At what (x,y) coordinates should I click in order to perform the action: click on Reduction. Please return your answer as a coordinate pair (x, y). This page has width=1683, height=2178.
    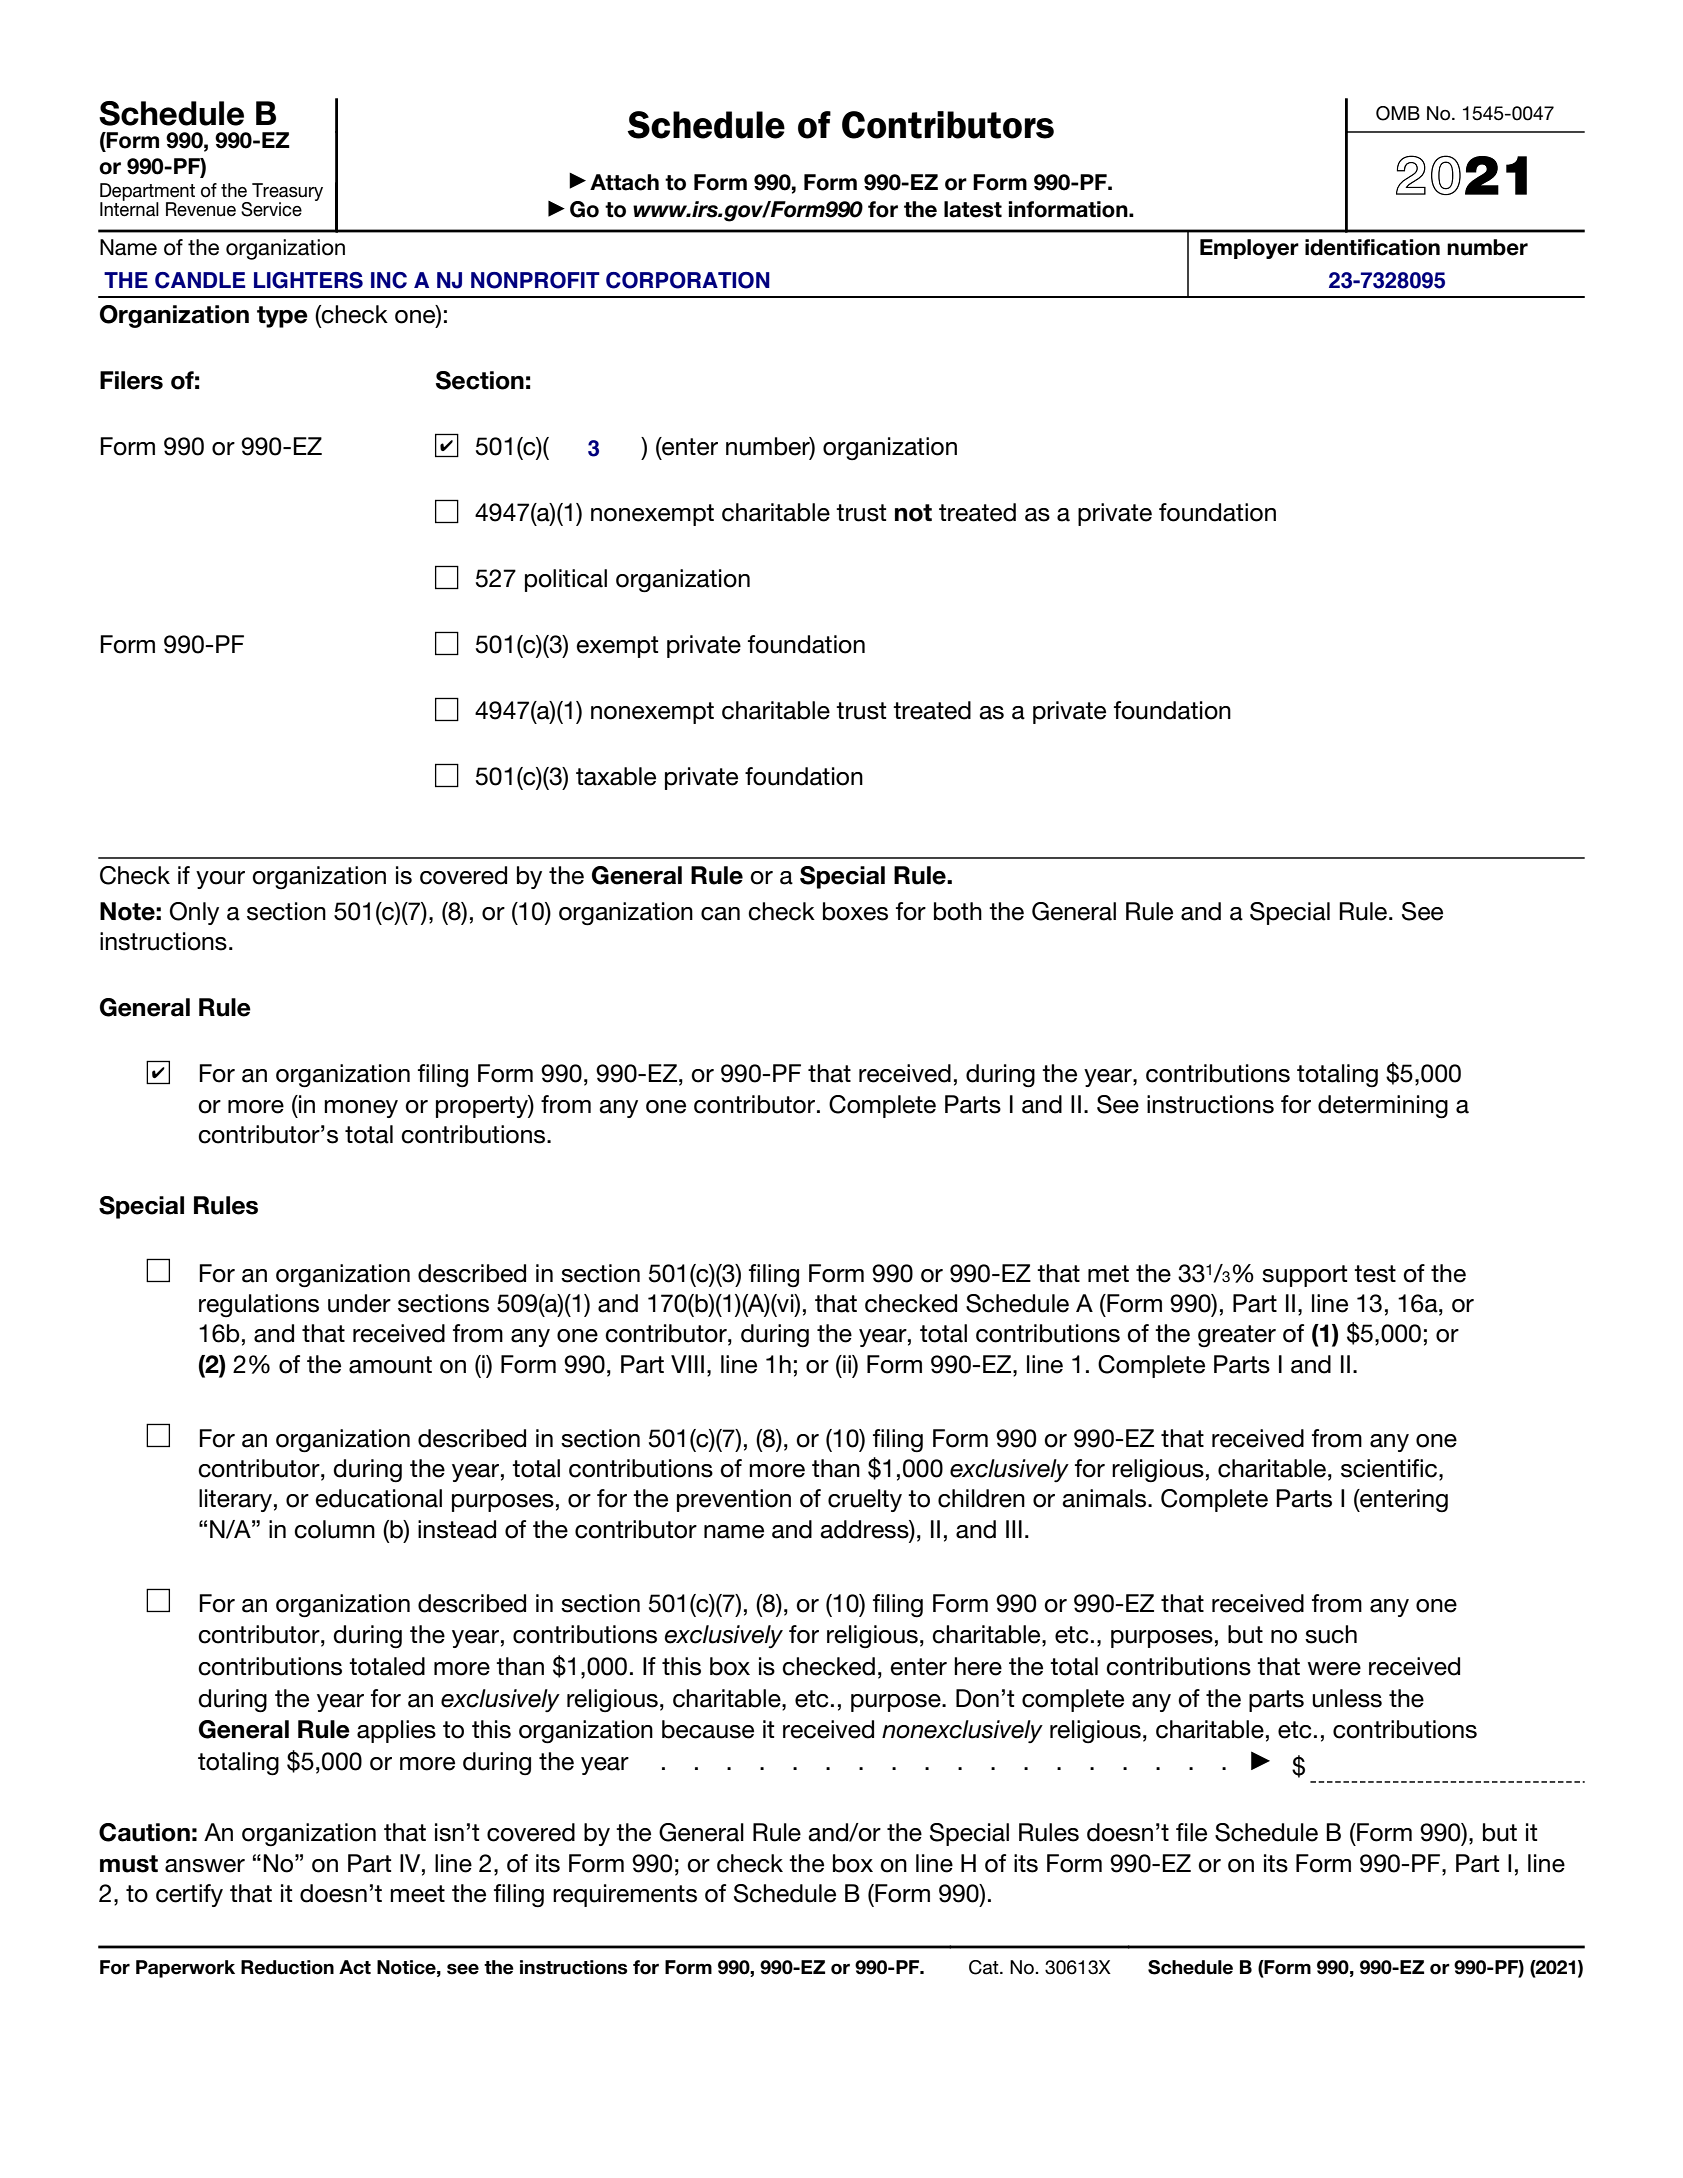
    Looking at the image, I should click on (287, 1967).
